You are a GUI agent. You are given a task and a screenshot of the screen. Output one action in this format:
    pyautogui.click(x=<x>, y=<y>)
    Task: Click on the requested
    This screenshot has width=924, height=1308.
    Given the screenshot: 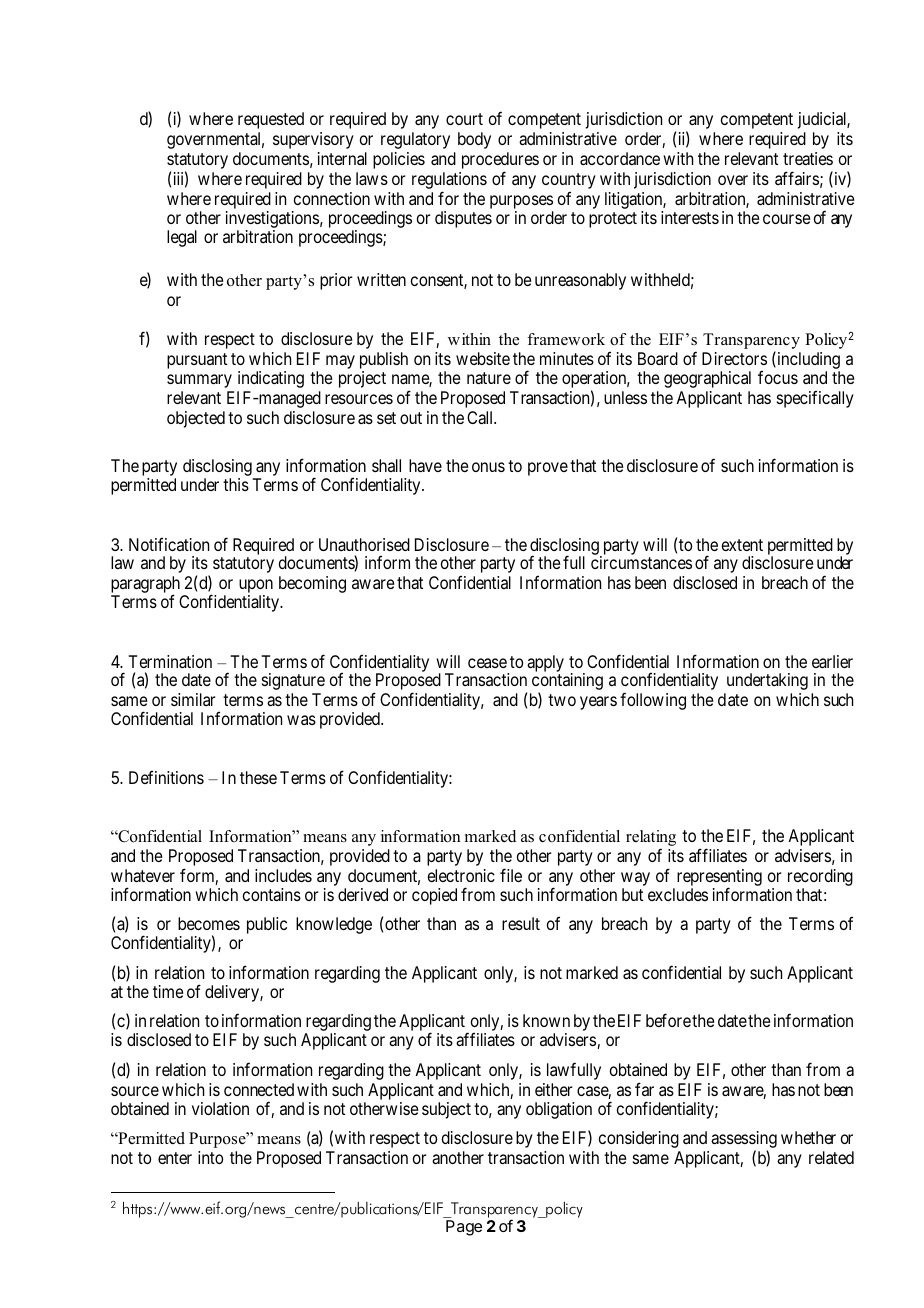 What is the action you would take?
    pyautogui.click(x=271, y=120)
